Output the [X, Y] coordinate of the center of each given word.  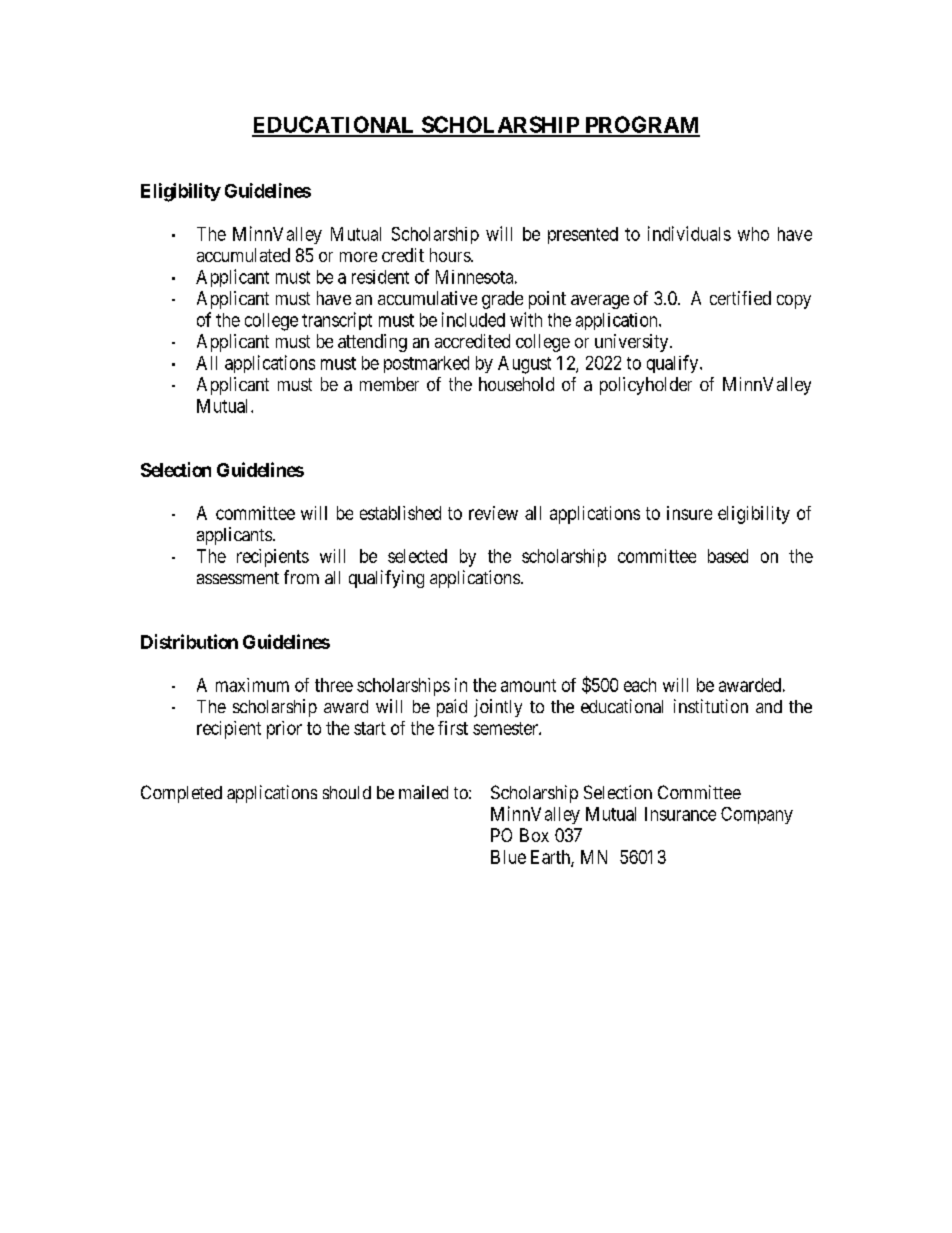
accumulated [243, 255]
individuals [689, 233]
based [728, 556]
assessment [238, 578]
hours [451, 255]
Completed [181, 794]
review [493, 513]
